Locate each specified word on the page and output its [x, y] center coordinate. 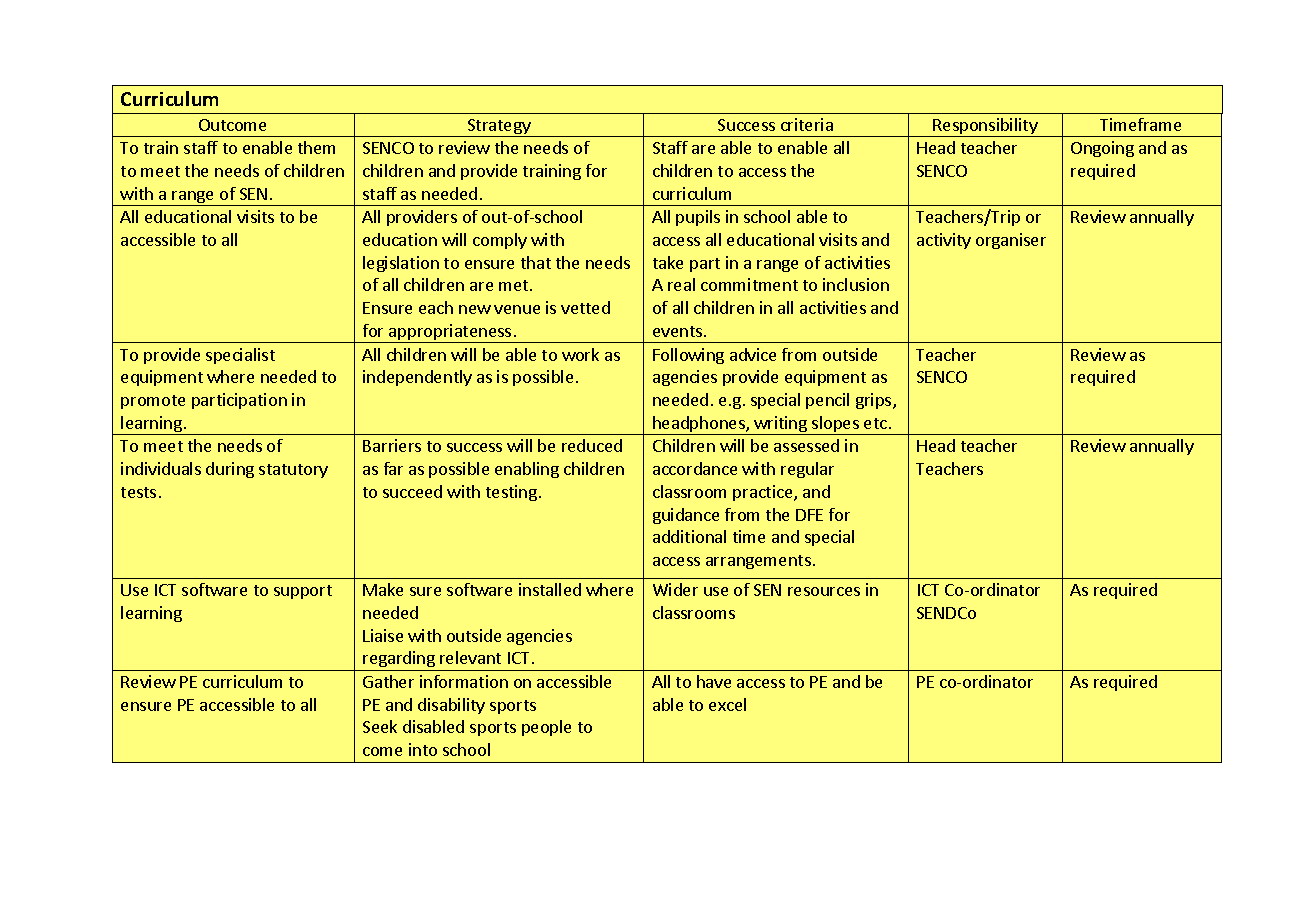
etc [875, 423]
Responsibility [986, 127]
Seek [380, 726]
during [230, 470]
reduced [592, 445]
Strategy [499, 128]
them [316, 147]
